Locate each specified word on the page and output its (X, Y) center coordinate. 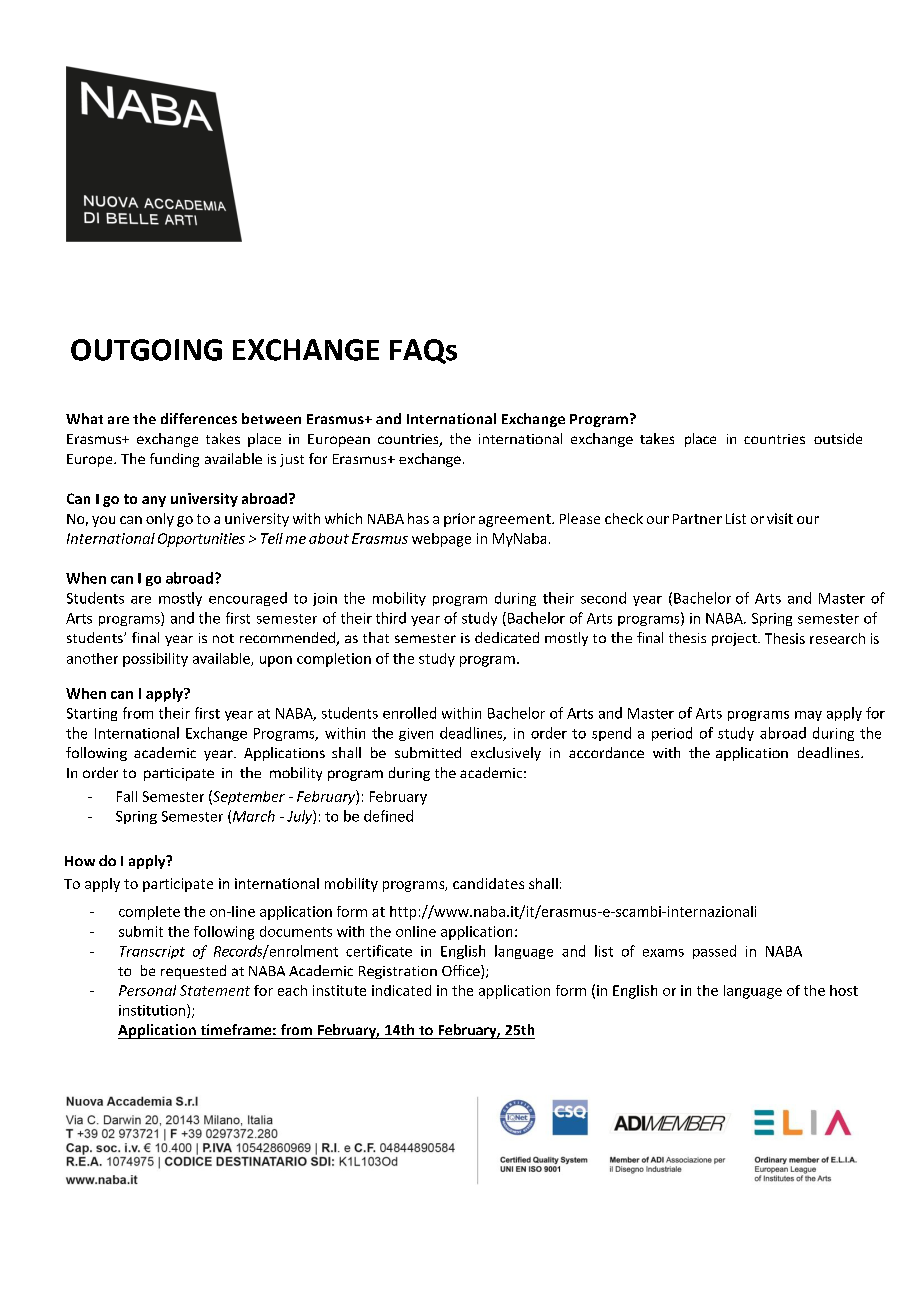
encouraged (248, 599)
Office (462, 972)
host (844, 990)
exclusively (506, 754)
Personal (147, 990)
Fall (127, 796)
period (672, 734)
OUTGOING (146, 350)
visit (780, 518)
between (271, 418)
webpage (441, 540)
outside (838, 438)
